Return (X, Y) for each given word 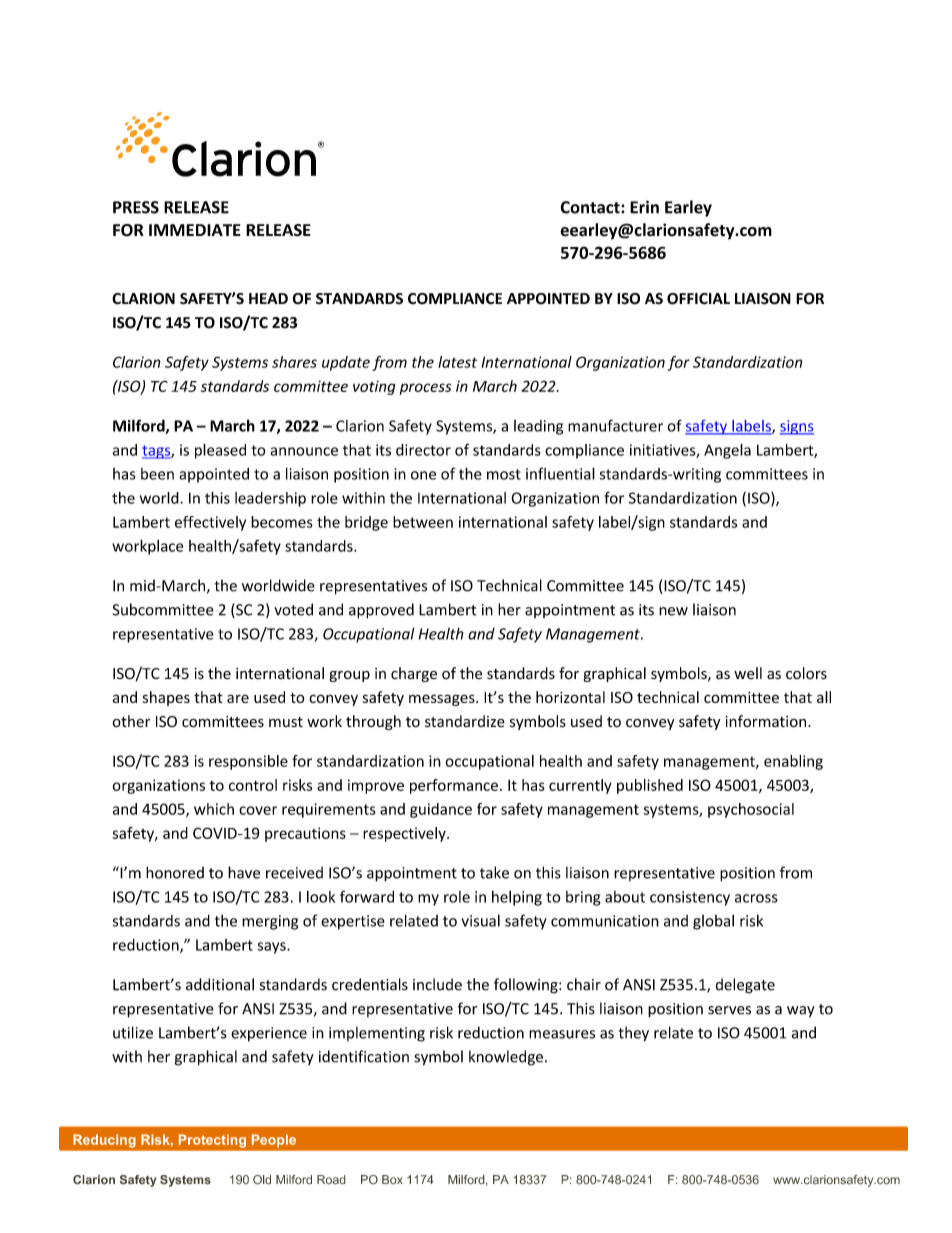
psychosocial (751, 810)
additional (220, 984)
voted (293, 609)
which (214, 809)
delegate (745, 986)
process (426, 389)
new (673, 611)
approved (381, 611)
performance (454, 786)
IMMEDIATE (195, 230)
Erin (644, 207)
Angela (727, 451)
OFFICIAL (698, 299)
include (437, 984)
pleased (220, 451)
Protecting (212, 1141)
